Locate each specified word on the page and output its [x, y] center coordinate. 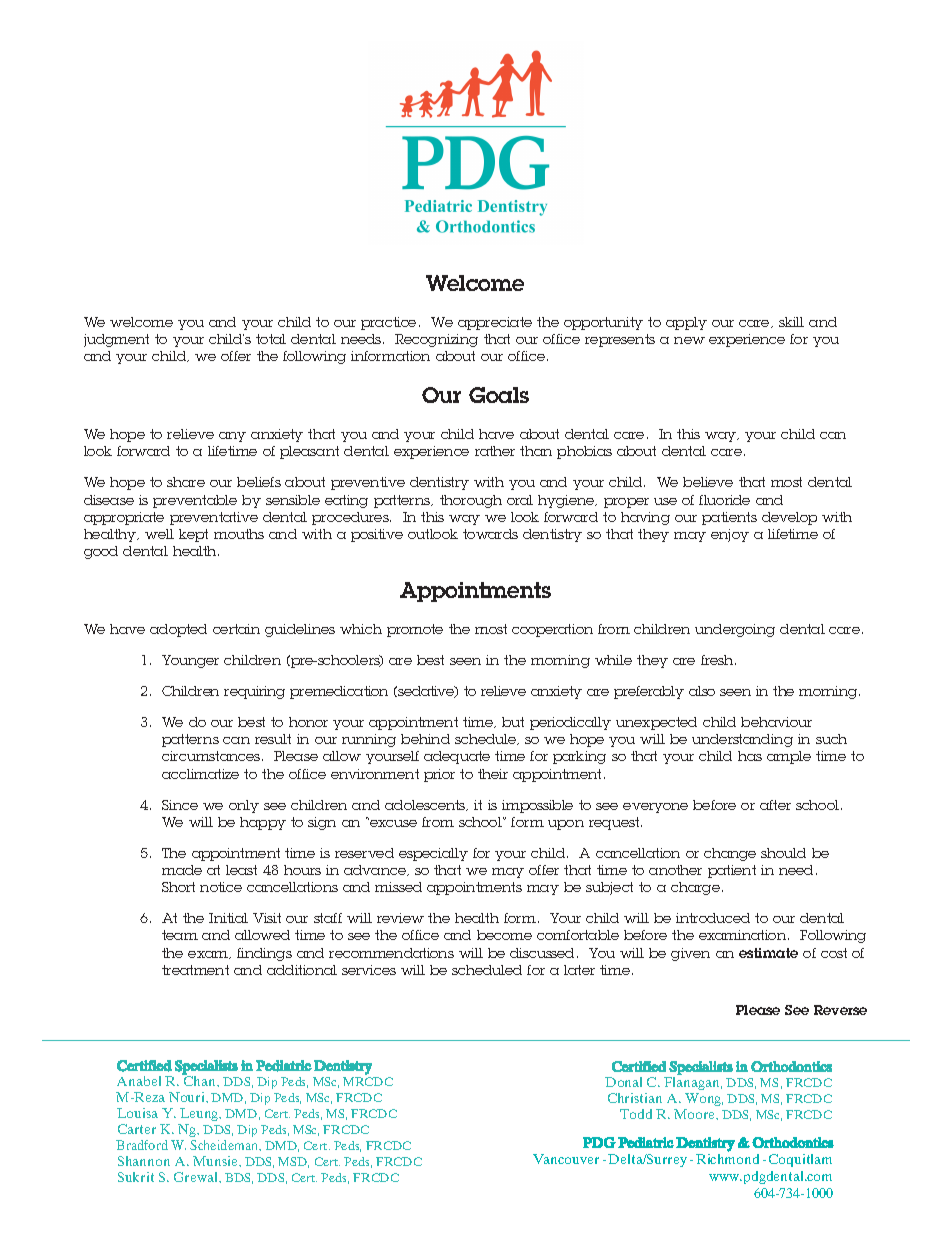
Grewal [197, 1177]
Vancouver [566, 1159]
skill [791, 322]
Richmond [727, 1159]
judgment [116, 340]
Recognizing [436, 340]
